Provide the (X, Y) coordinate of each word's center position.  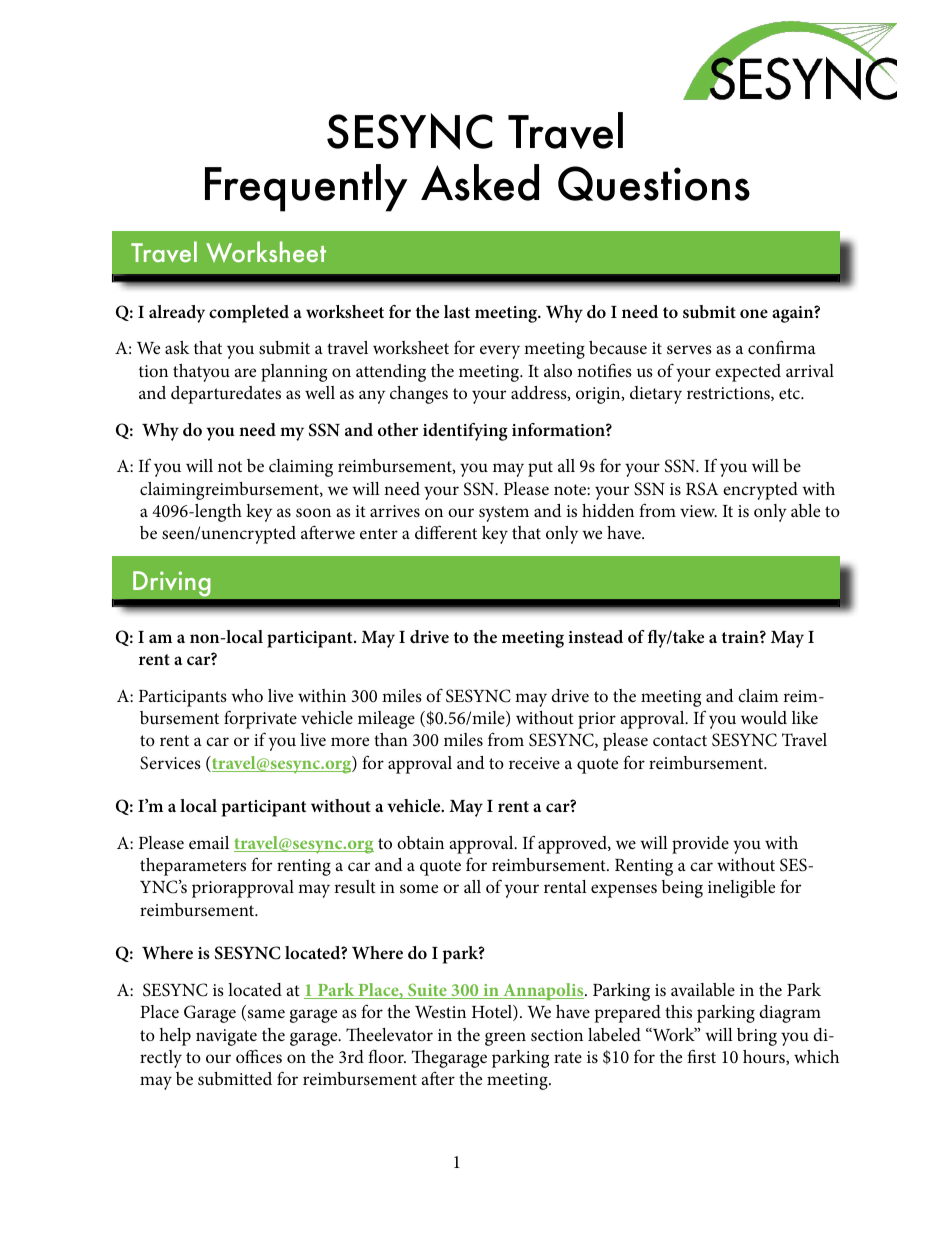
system (504, 514)
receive (534, 763)
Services (170, 763)
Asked (480, 182)
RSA (702, 489)
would (764, 717)
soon (313, 512)
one (754, 313)
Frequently (306, 188)
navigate (226, 1037)
